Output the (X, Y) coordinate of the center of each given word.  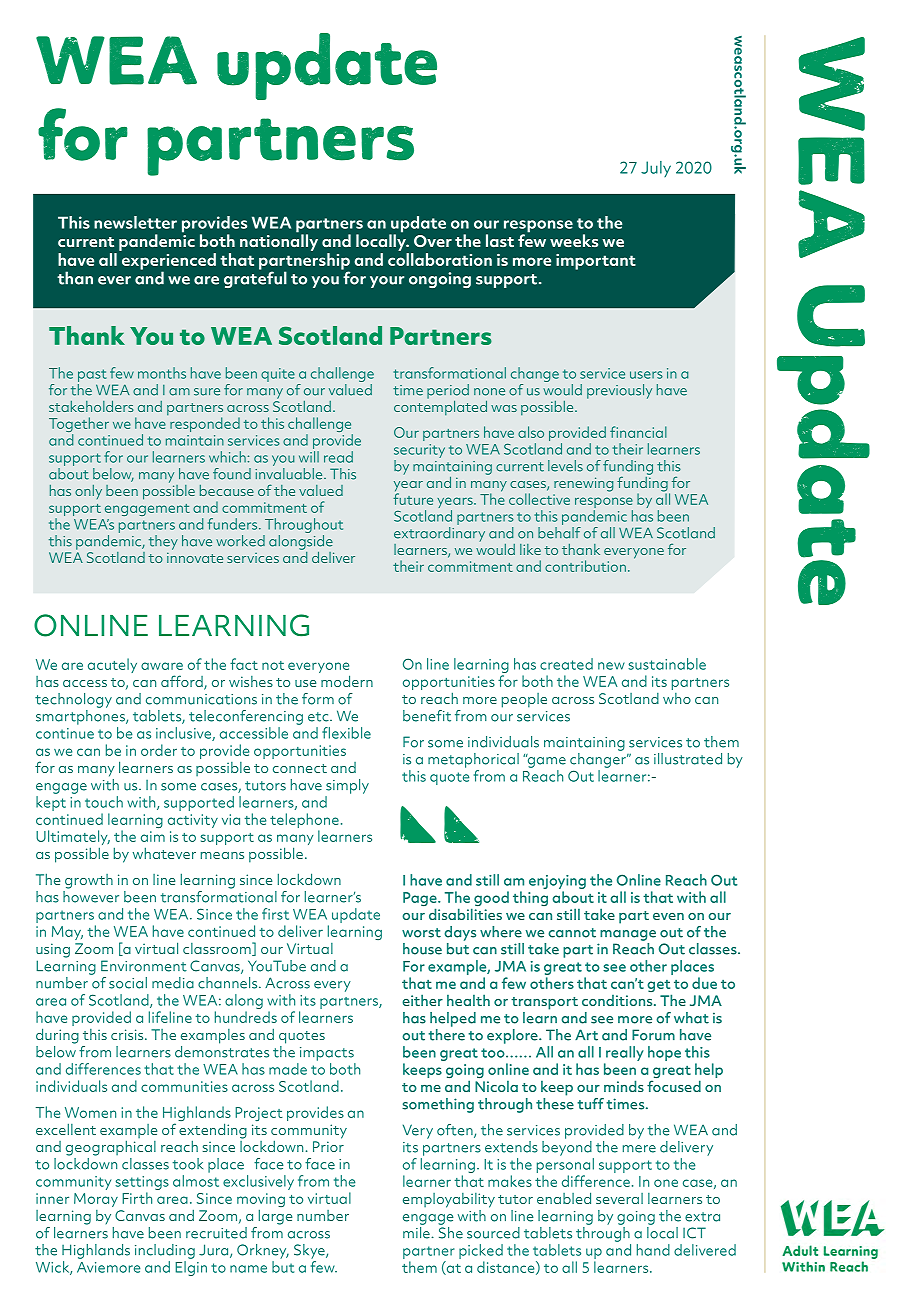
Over (433, 241)
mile (417, 1233)
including (165, 1251)
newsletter (135, 222)
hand (653, 1250)
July (656, 169)
